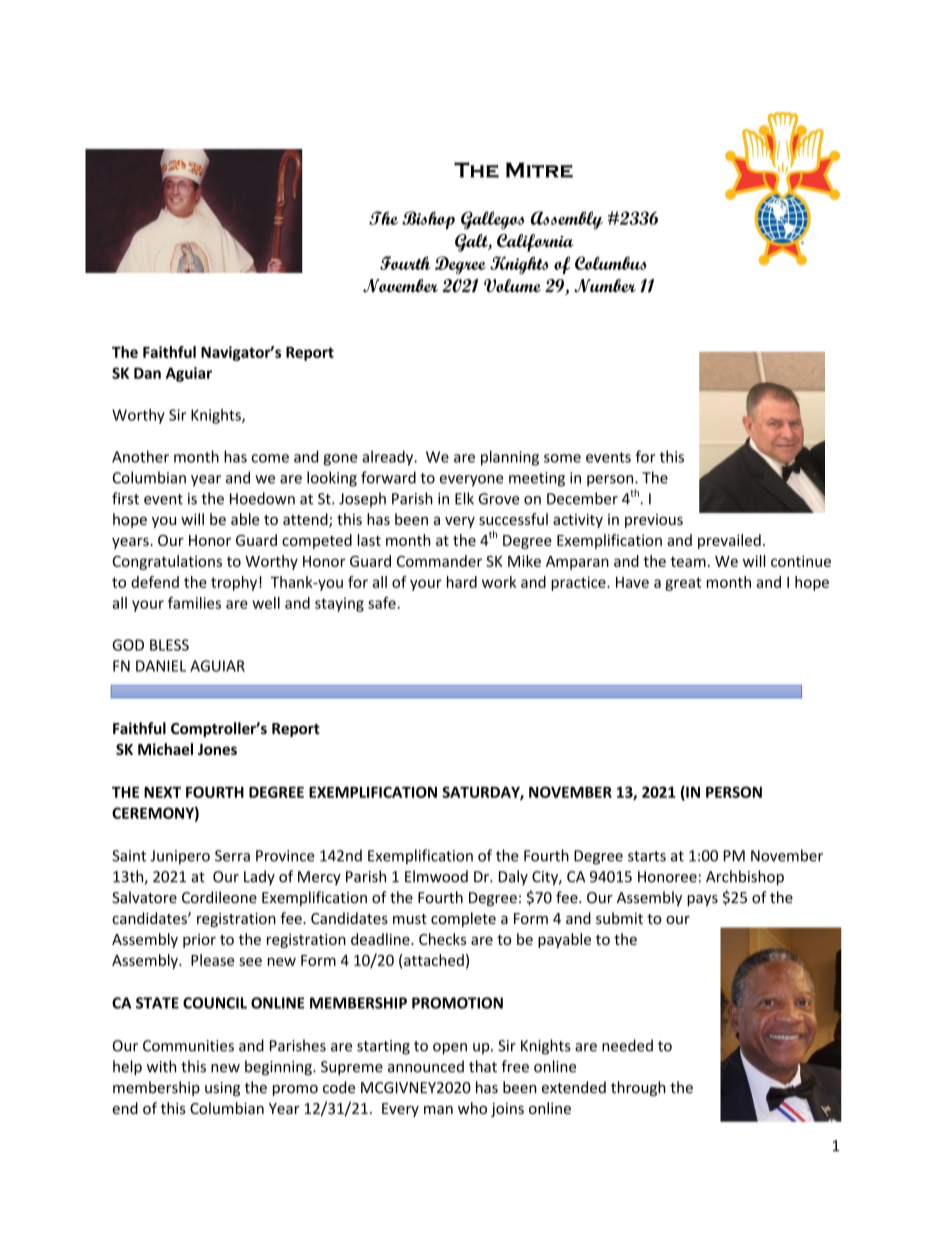  Describe the element at coordinates (262, 498) in the document. I see `Hoedown` at that location.
